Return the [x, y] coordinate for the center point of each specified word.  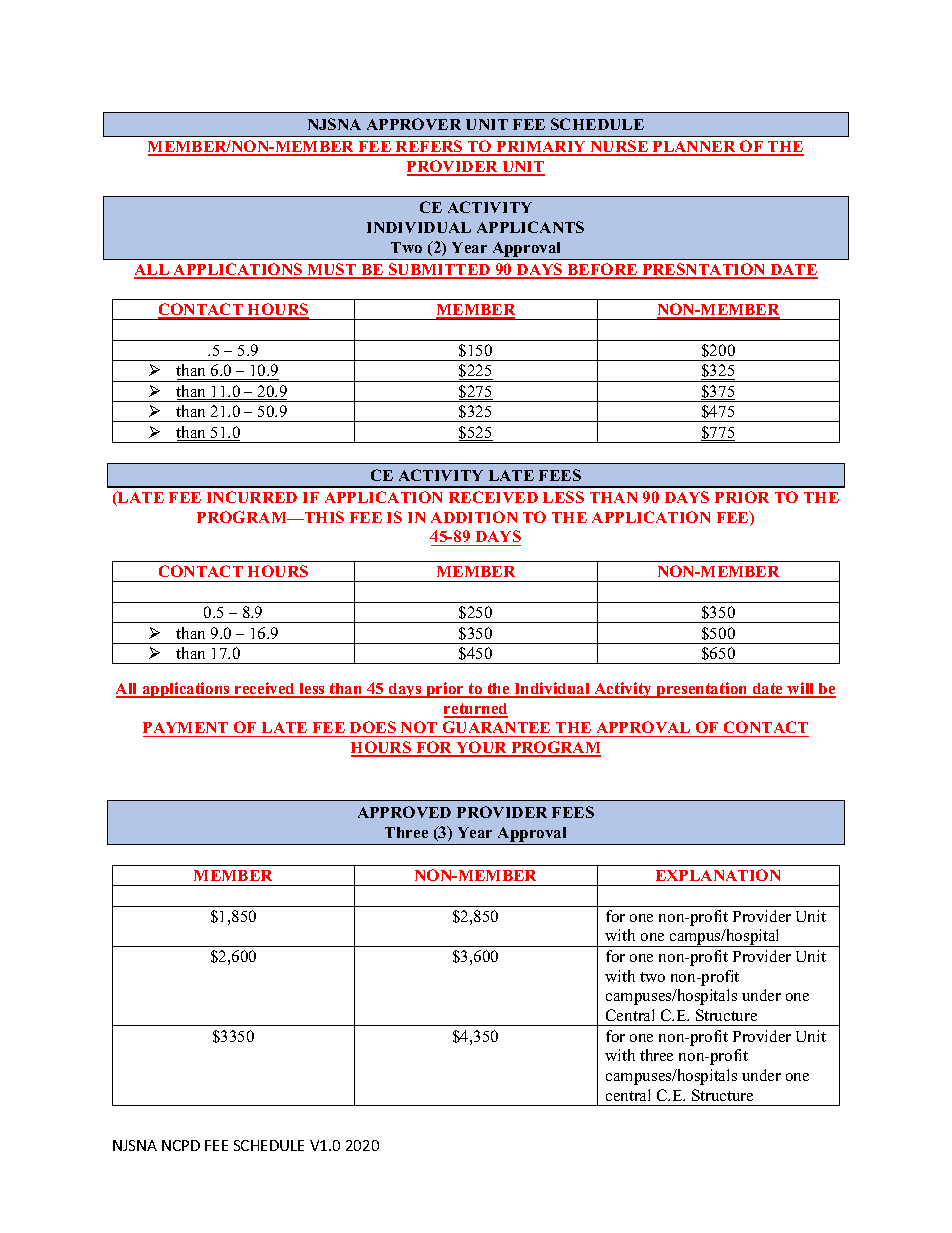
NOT [419, 727]
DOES [373, 727]
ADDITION [474, 517]
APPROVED [404, 812]
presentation [702, 690]
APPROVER [414, 124]
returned [476, 710]
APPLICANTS [530, 227]
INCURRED [252, 497]
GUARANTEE [496, 727]
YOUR [481, 748]
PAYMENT [185, 727]
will [801, 689]
